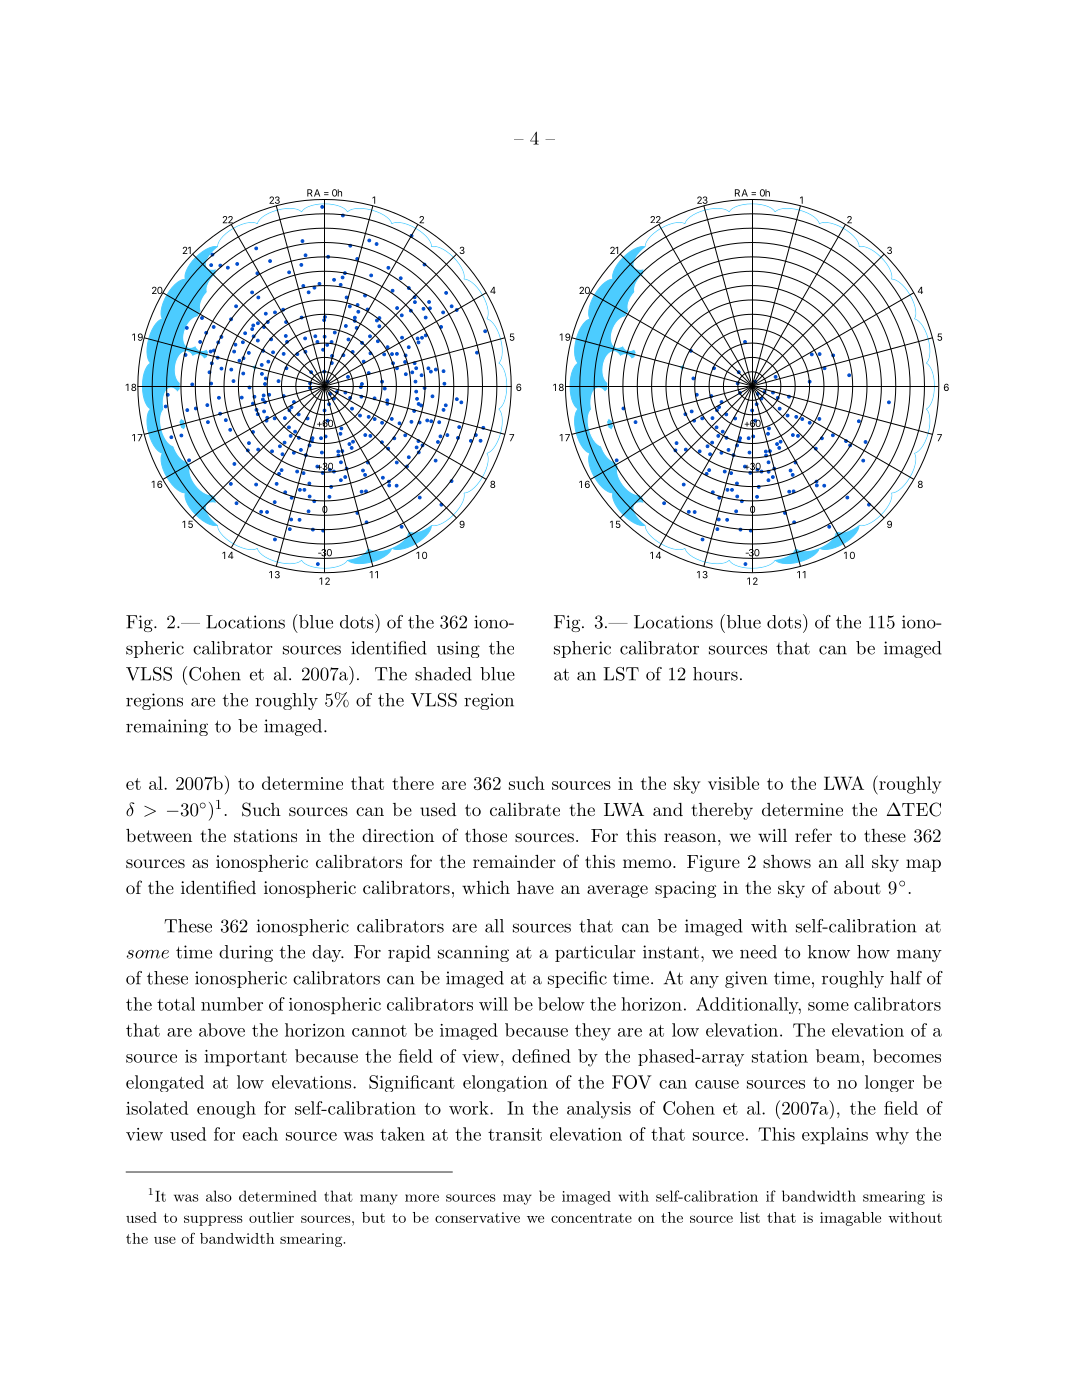 Image resolution: width=1069 pixels, height=1383 pixels. What do you see at coordinates (525, 809) in the image?
I see `calibrate` at bounding box center [525, 809].
